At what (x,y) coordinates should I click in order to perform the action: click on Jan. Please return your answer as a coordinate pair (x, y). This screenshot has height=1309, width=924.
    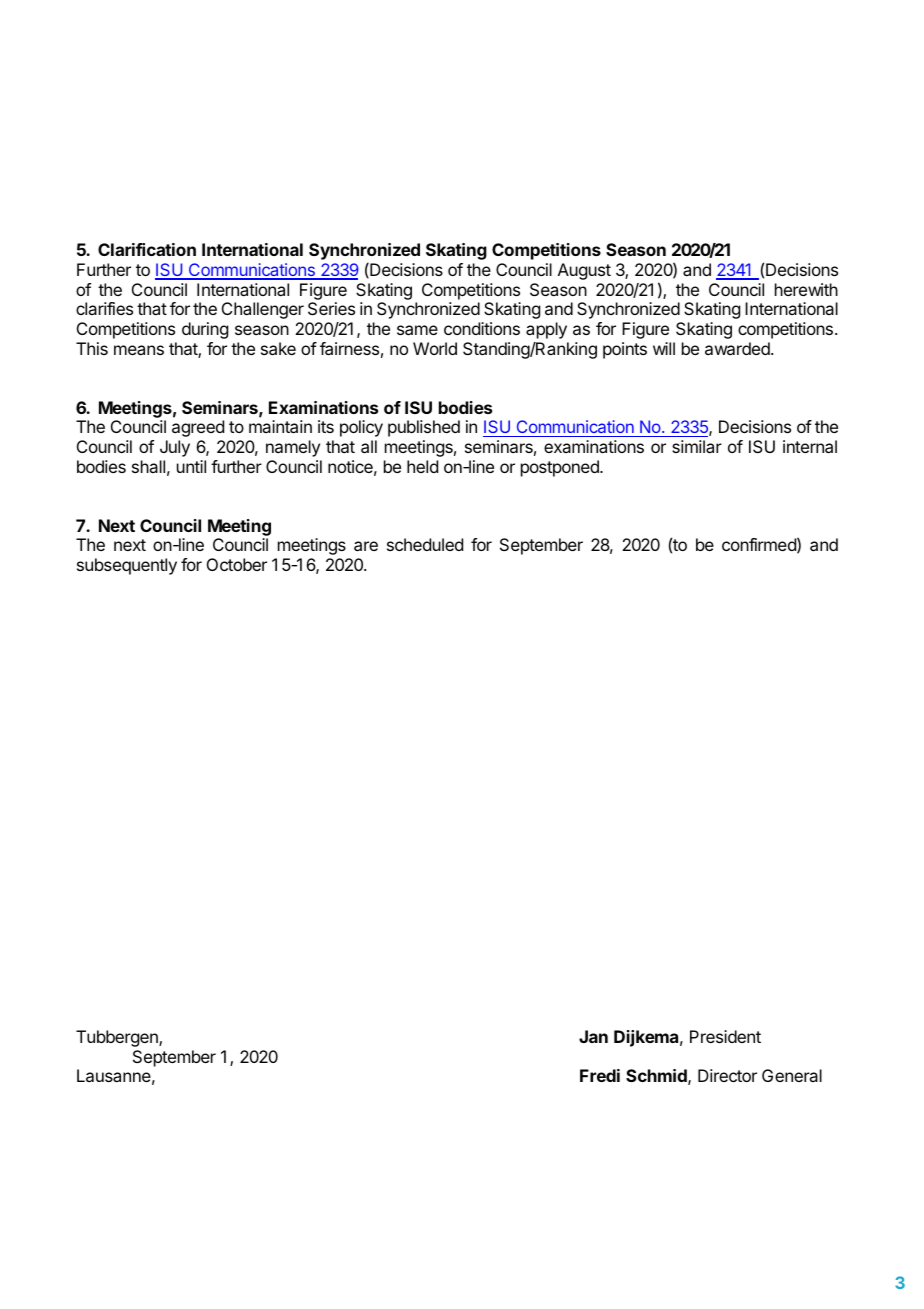
    Looking at the image, I should click on (593, 1036).
